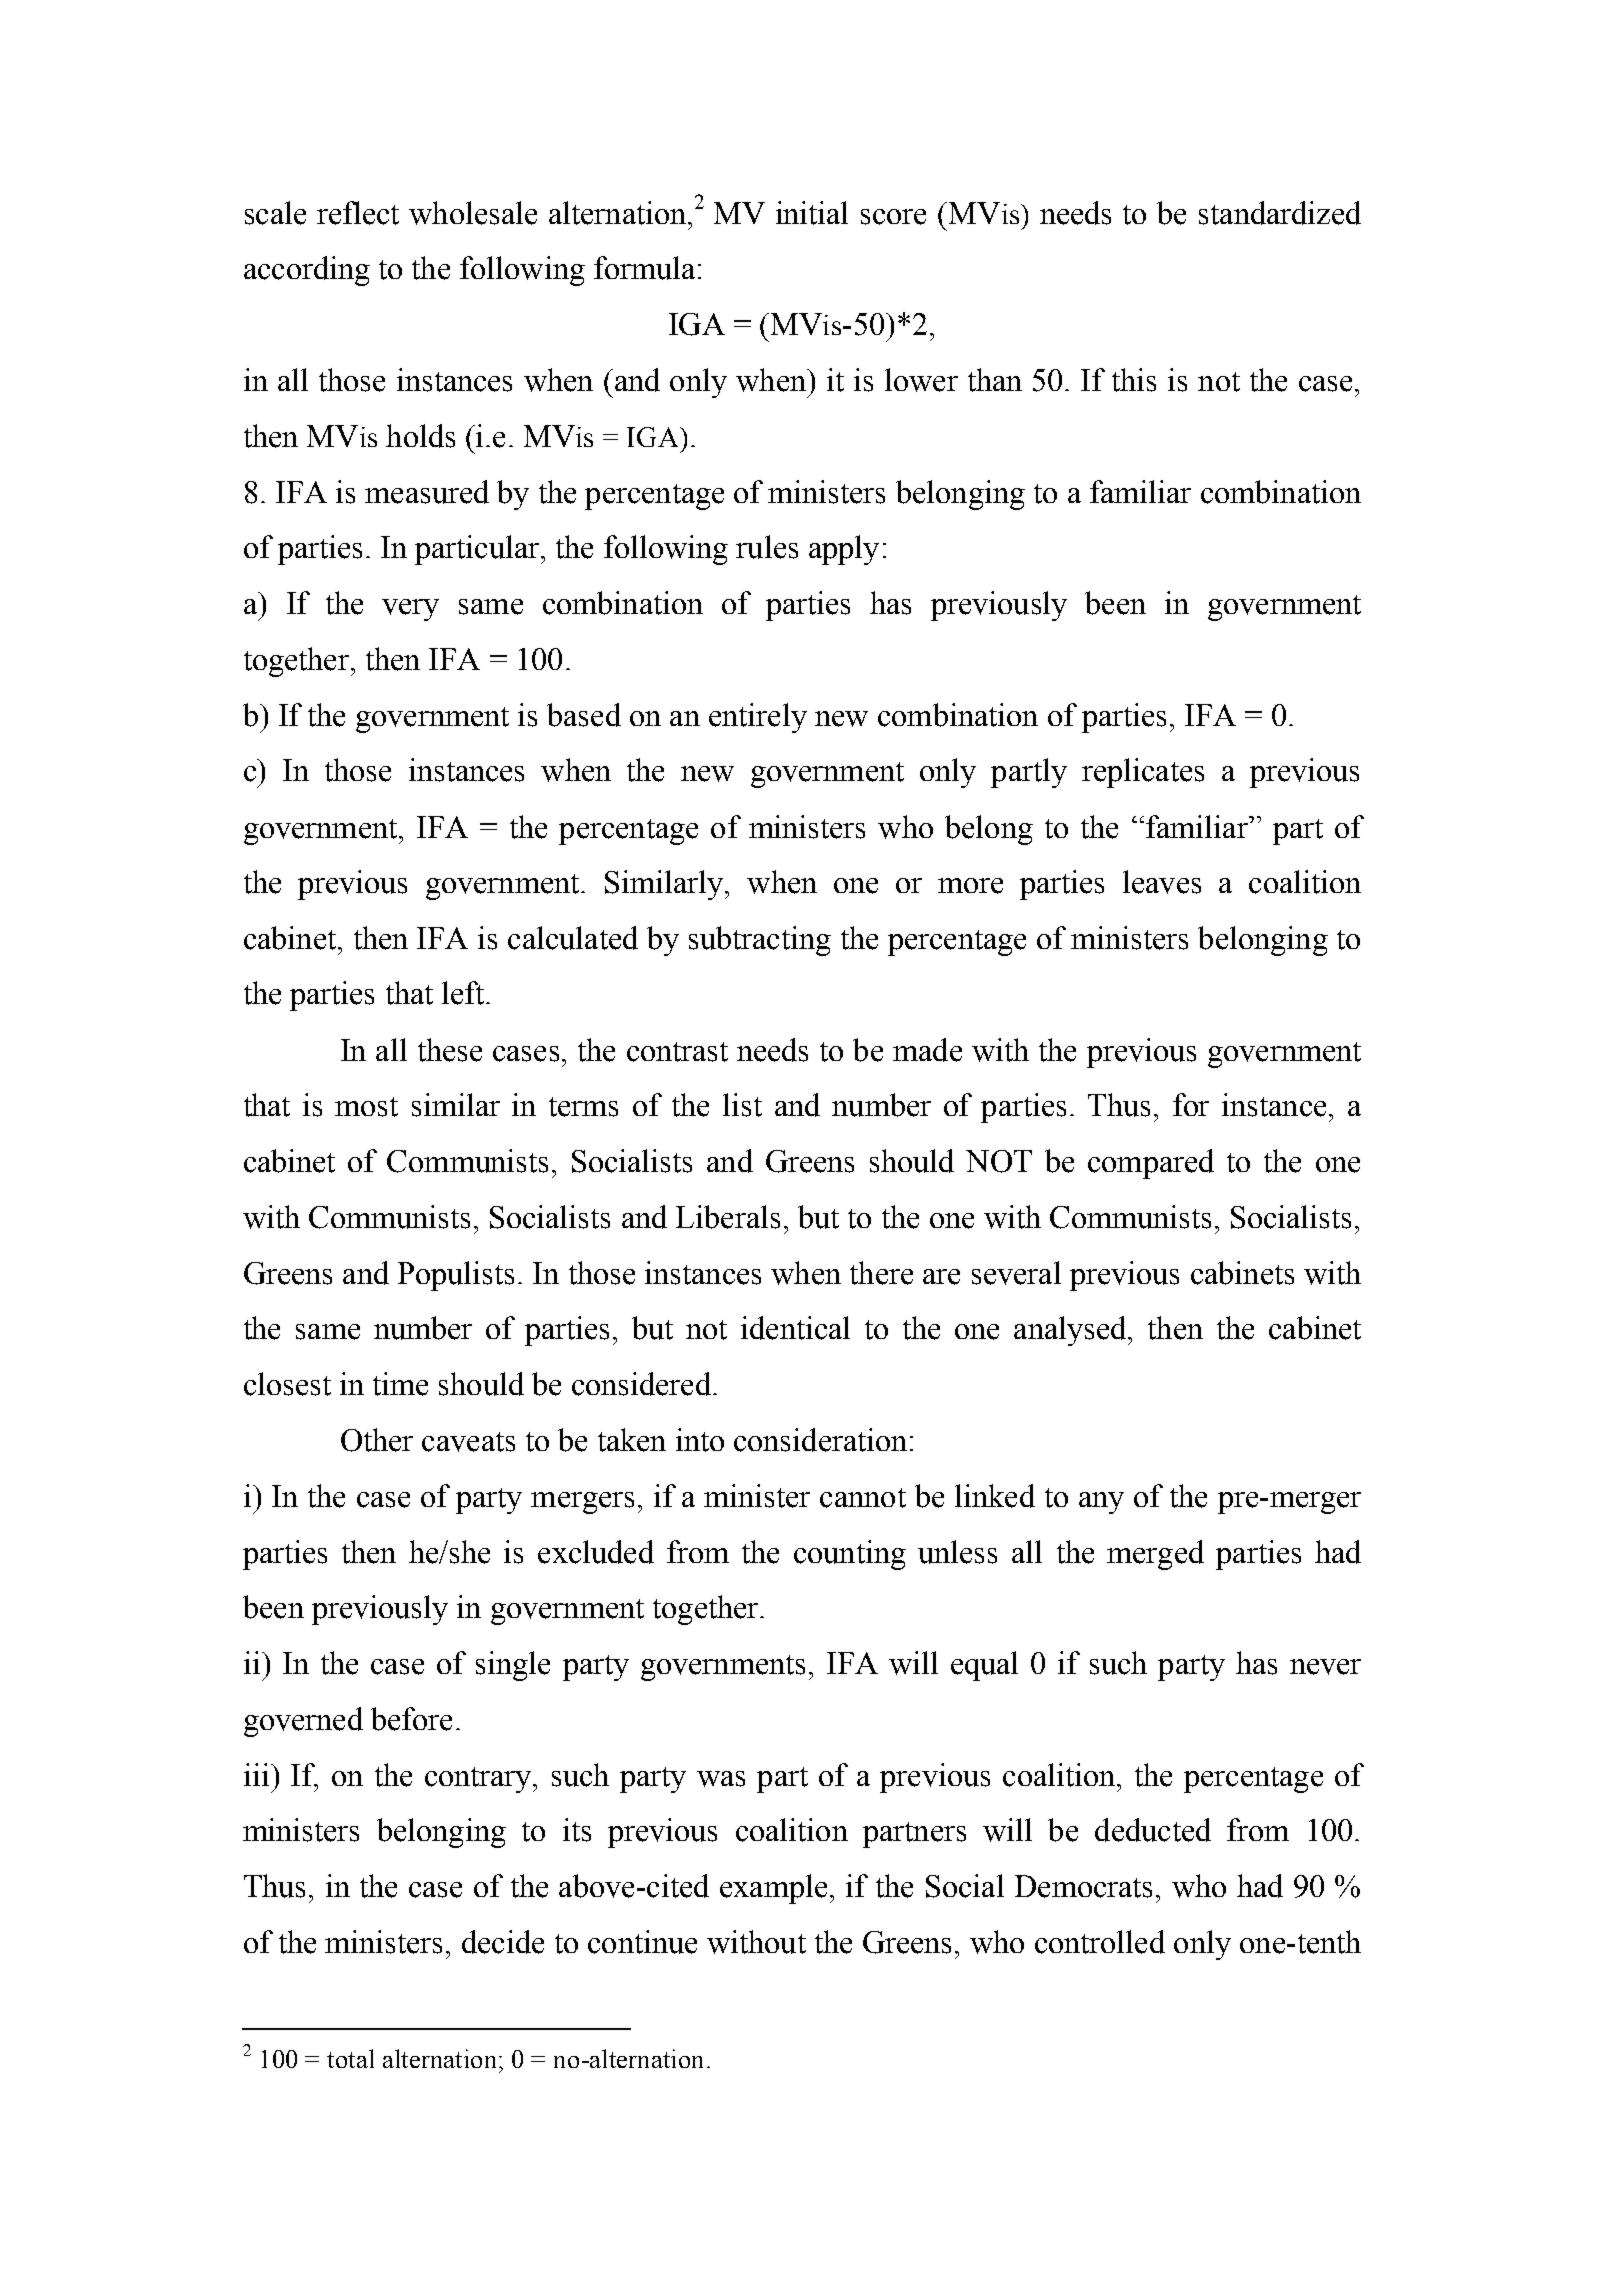  I want to click on compared, so click(1151, 1164).
